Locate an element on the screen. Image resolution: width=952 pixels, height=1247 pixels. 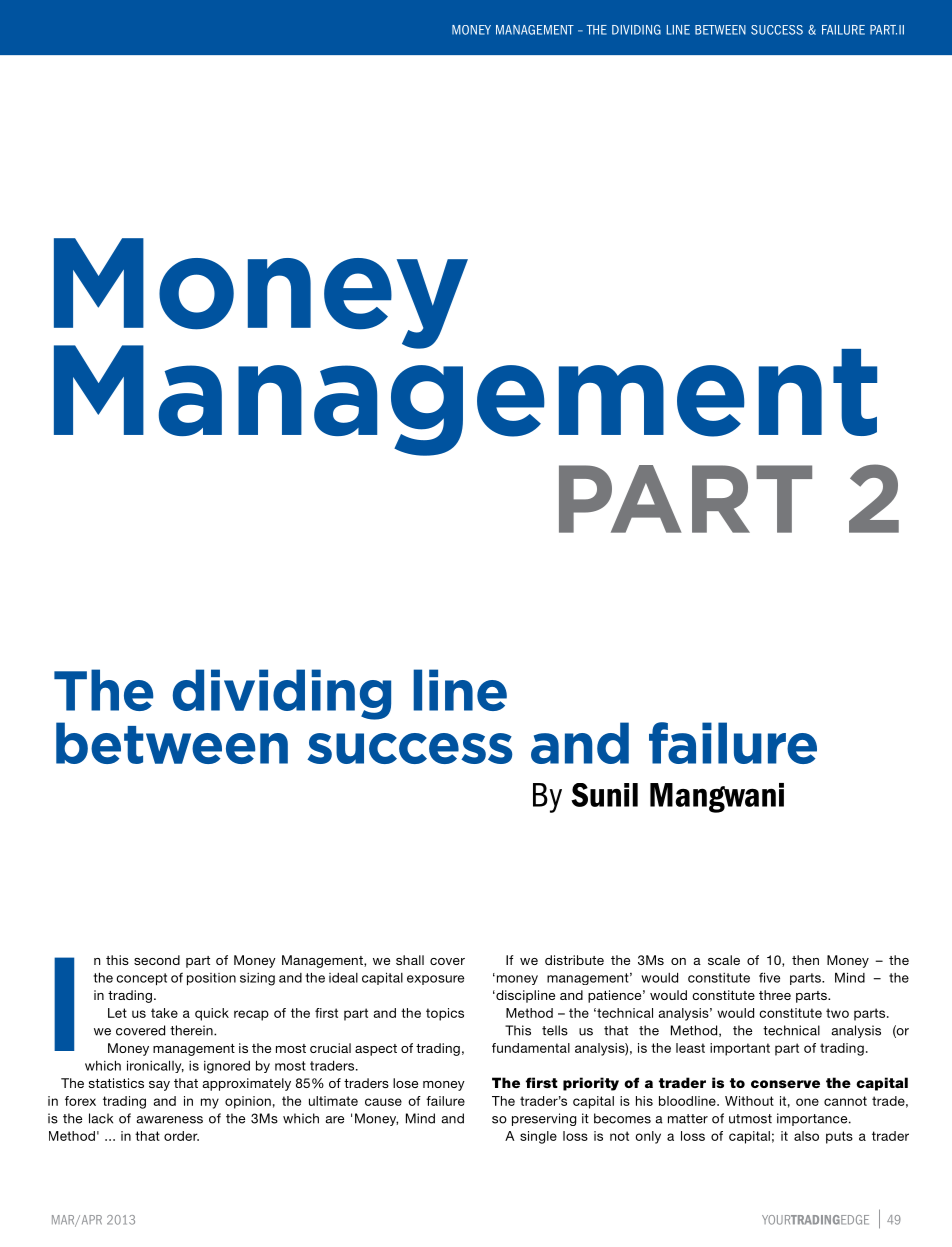
then is located at coordinates (805, 960).
